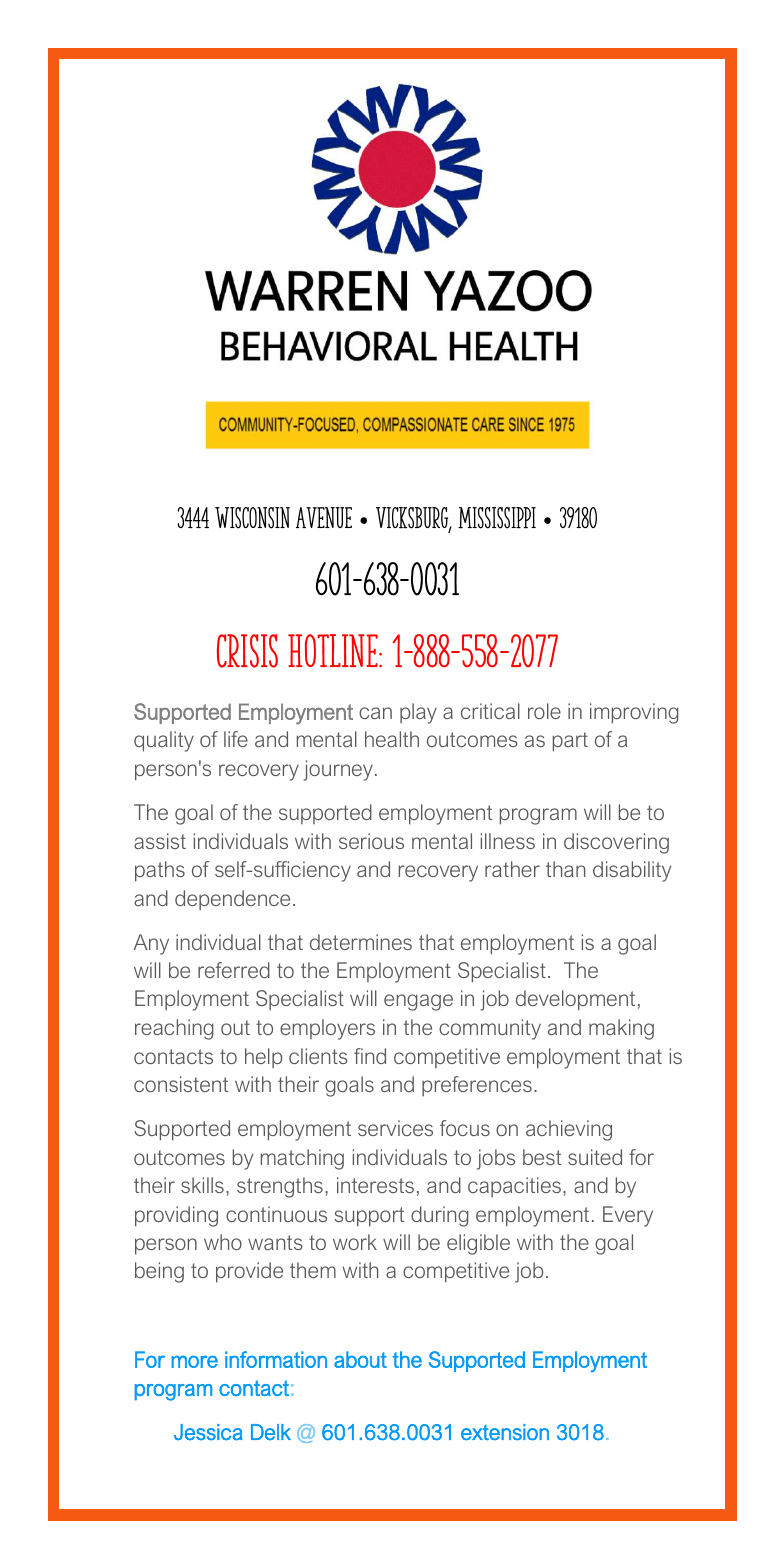 The width and height of the screenshot is (784, 1568). What do you see at coordinates (234, 970) in the screenshot?
I see `referred` at bounding box center [234, 970].
